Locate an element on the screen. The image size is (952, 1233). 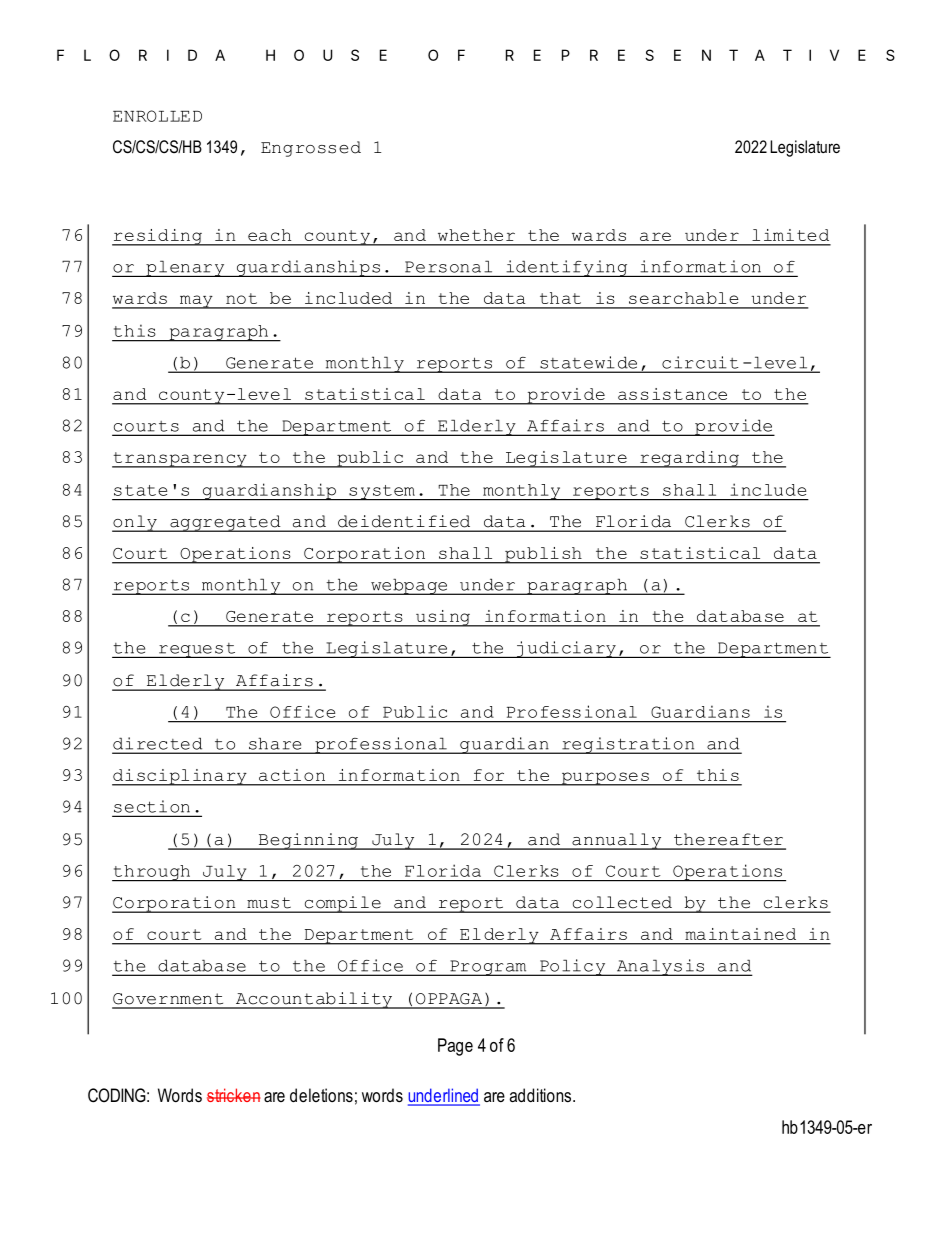
stricken is located at coordinates (234, 1095).
